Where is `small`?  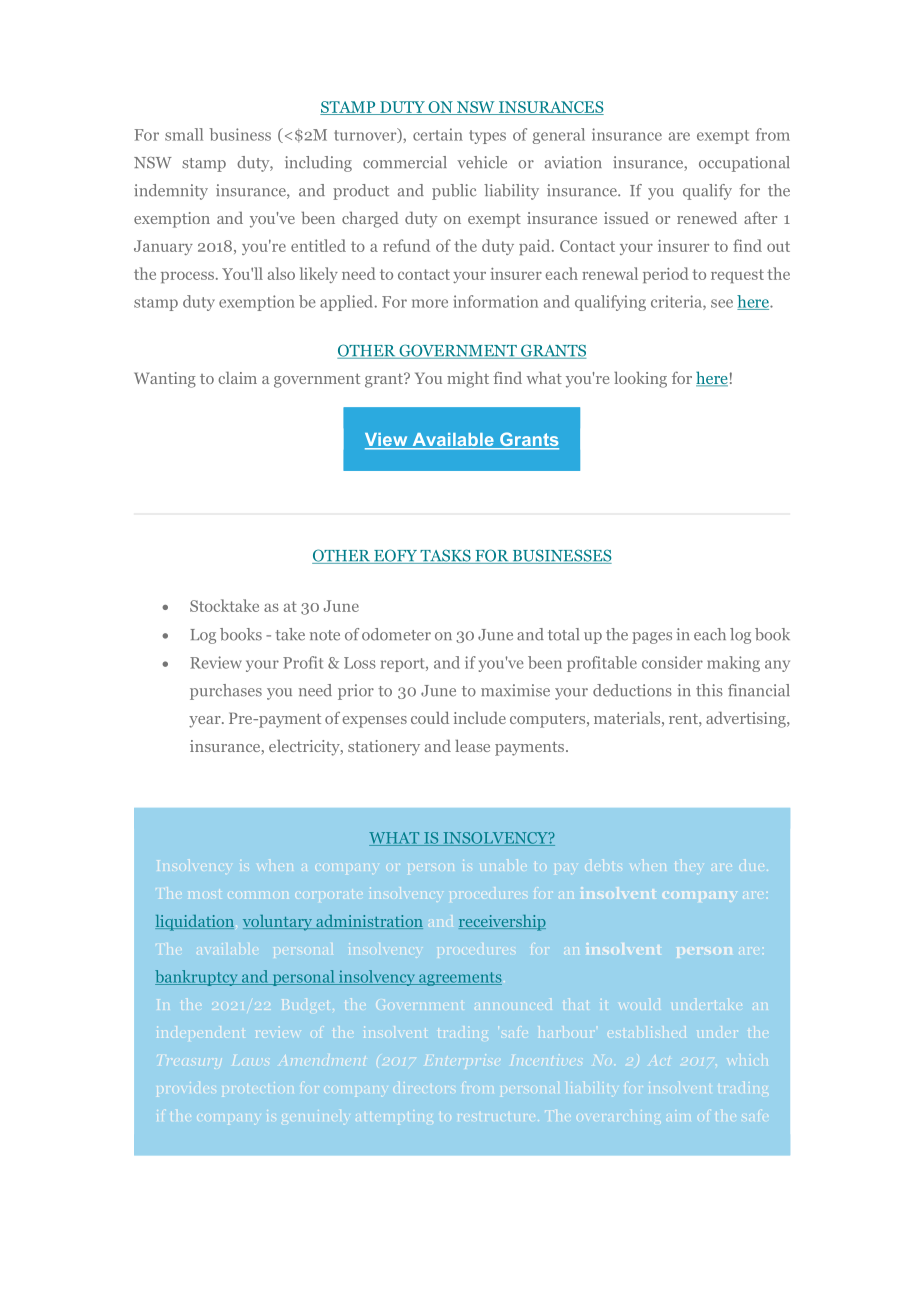
small is located at coordinates (184, 134).
